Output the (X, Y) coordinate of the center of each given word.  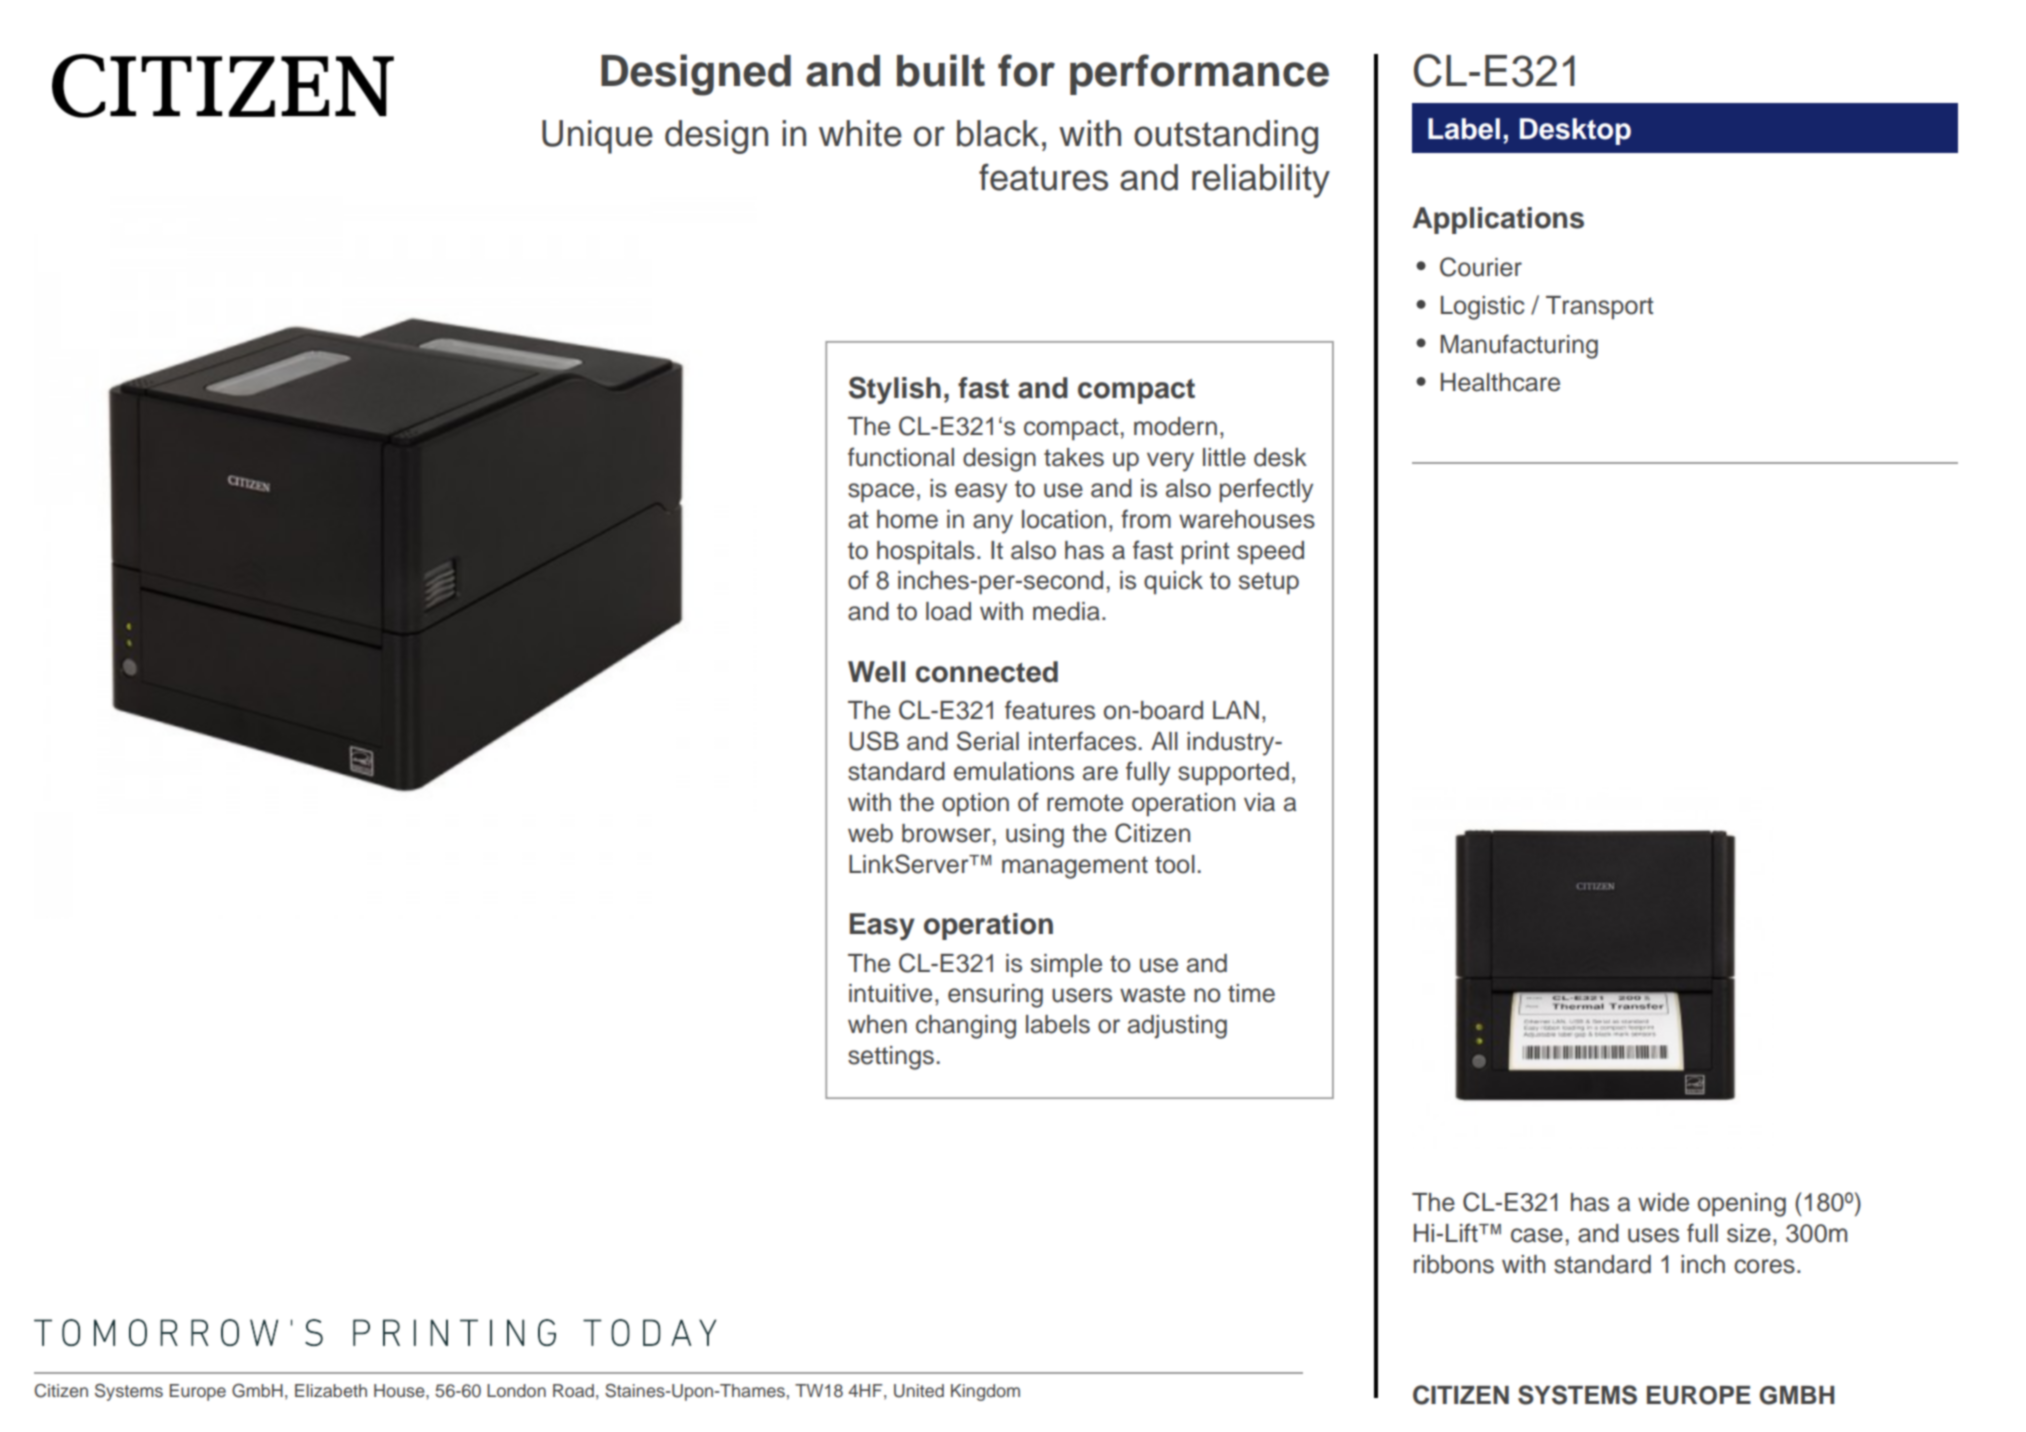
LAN (1236, 710)
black (998, 133)
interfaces (1082, 741)
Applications (1498, 220)
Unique (597, 137)
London (516, 1390)
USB (874, 741)
